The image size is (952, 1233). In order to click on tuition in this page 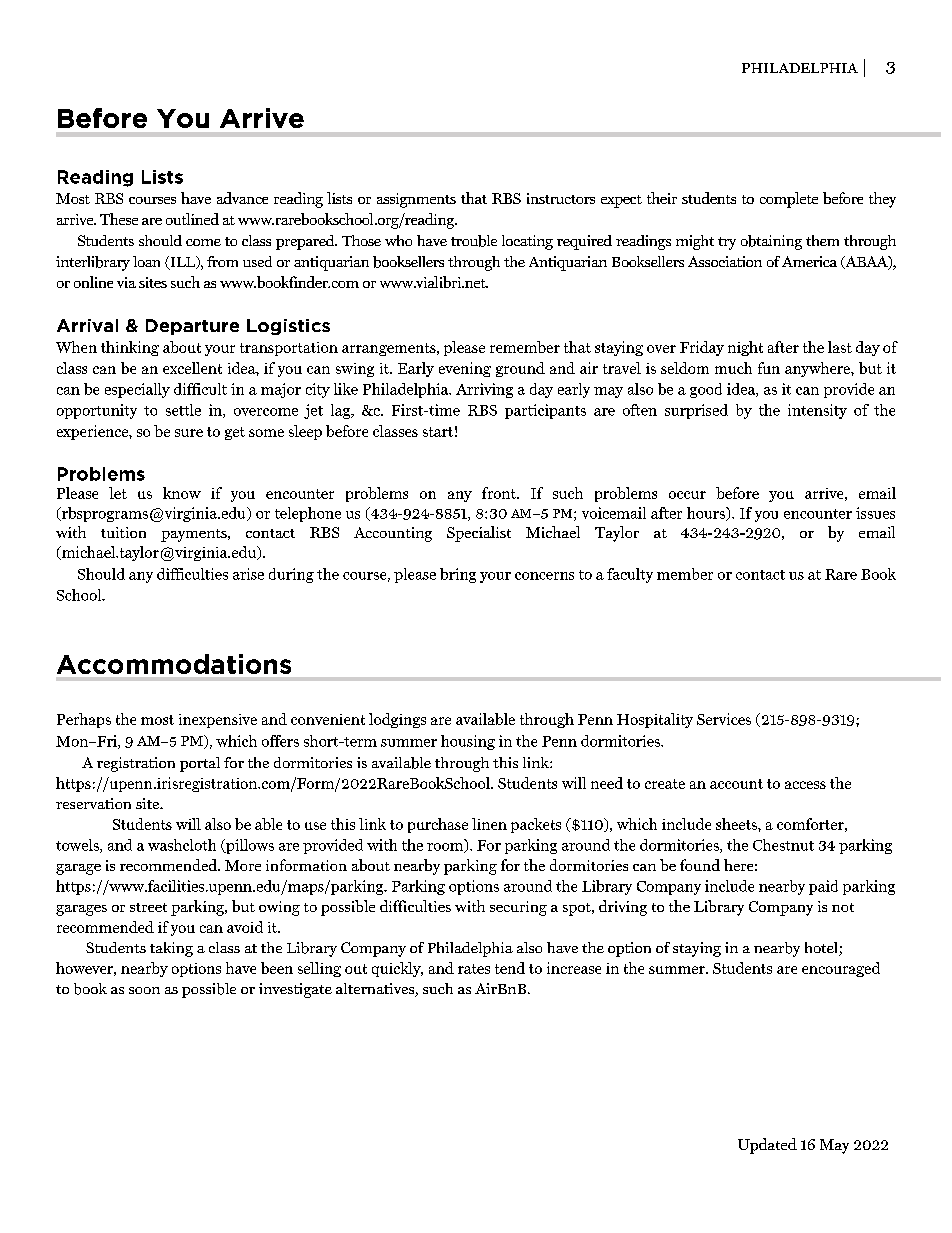, I will do `click(123, 532)`.
